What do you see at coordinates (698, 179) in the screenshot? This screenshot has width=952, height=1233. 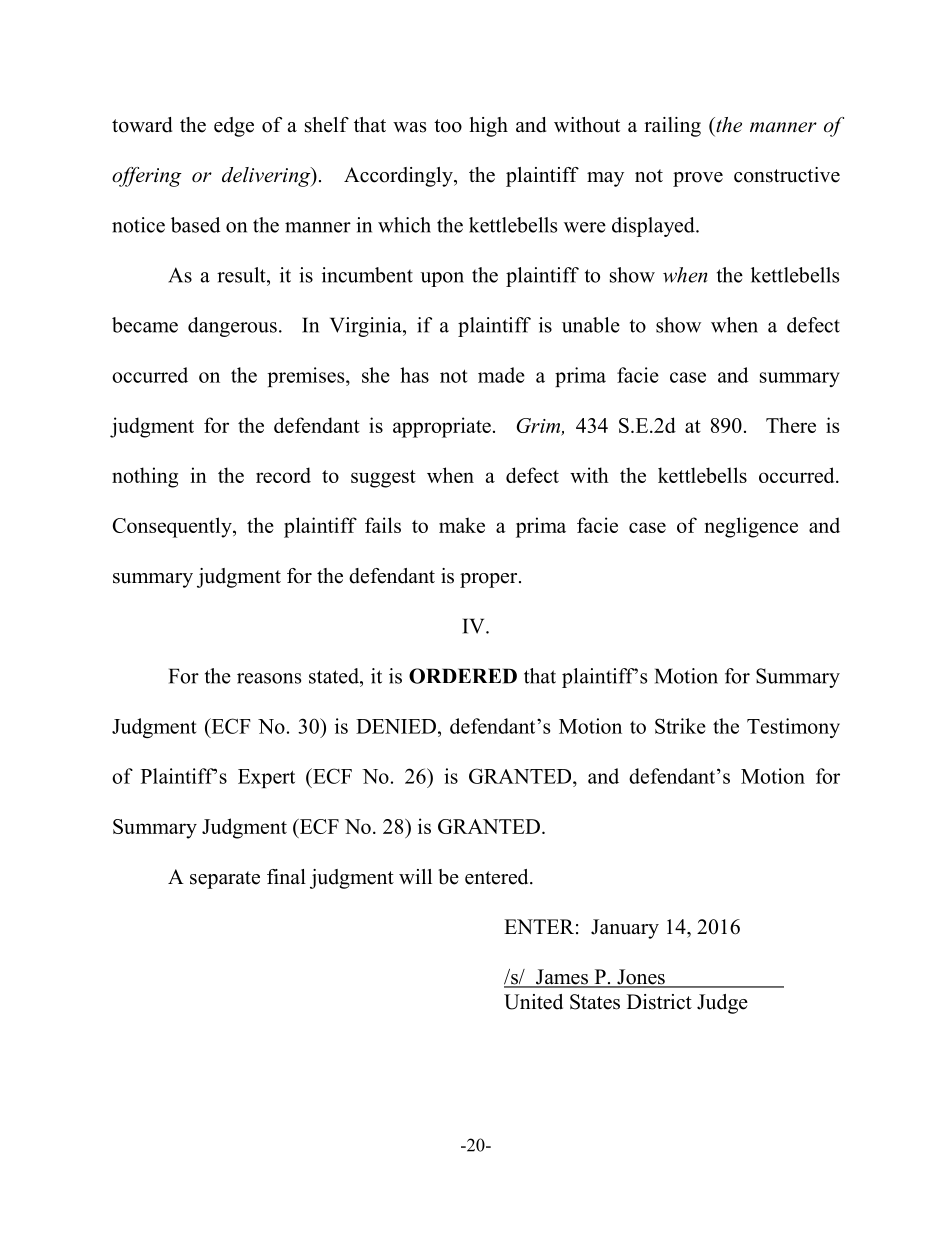 I see `prove` at bounding box center [698, 179].
